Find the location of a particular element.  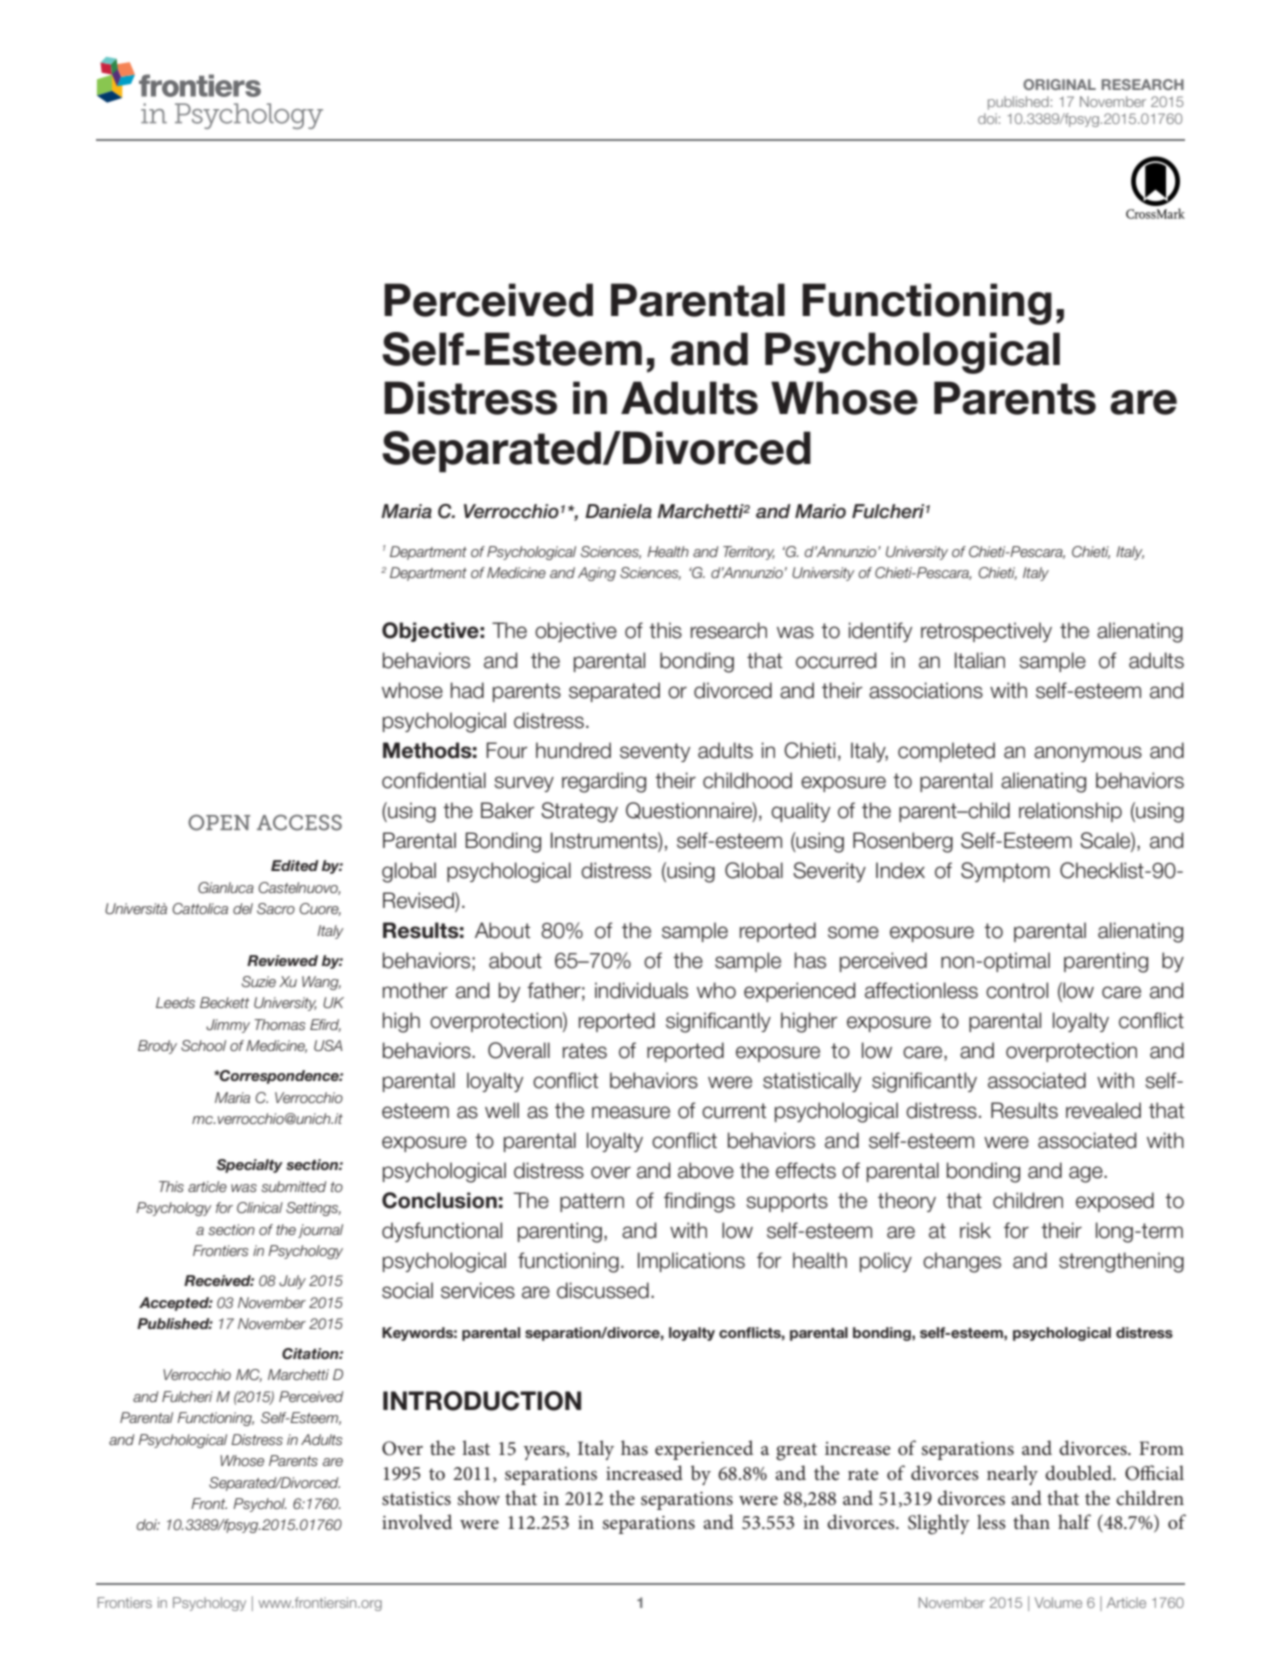

regarding is located at coordinates (604, 782).
